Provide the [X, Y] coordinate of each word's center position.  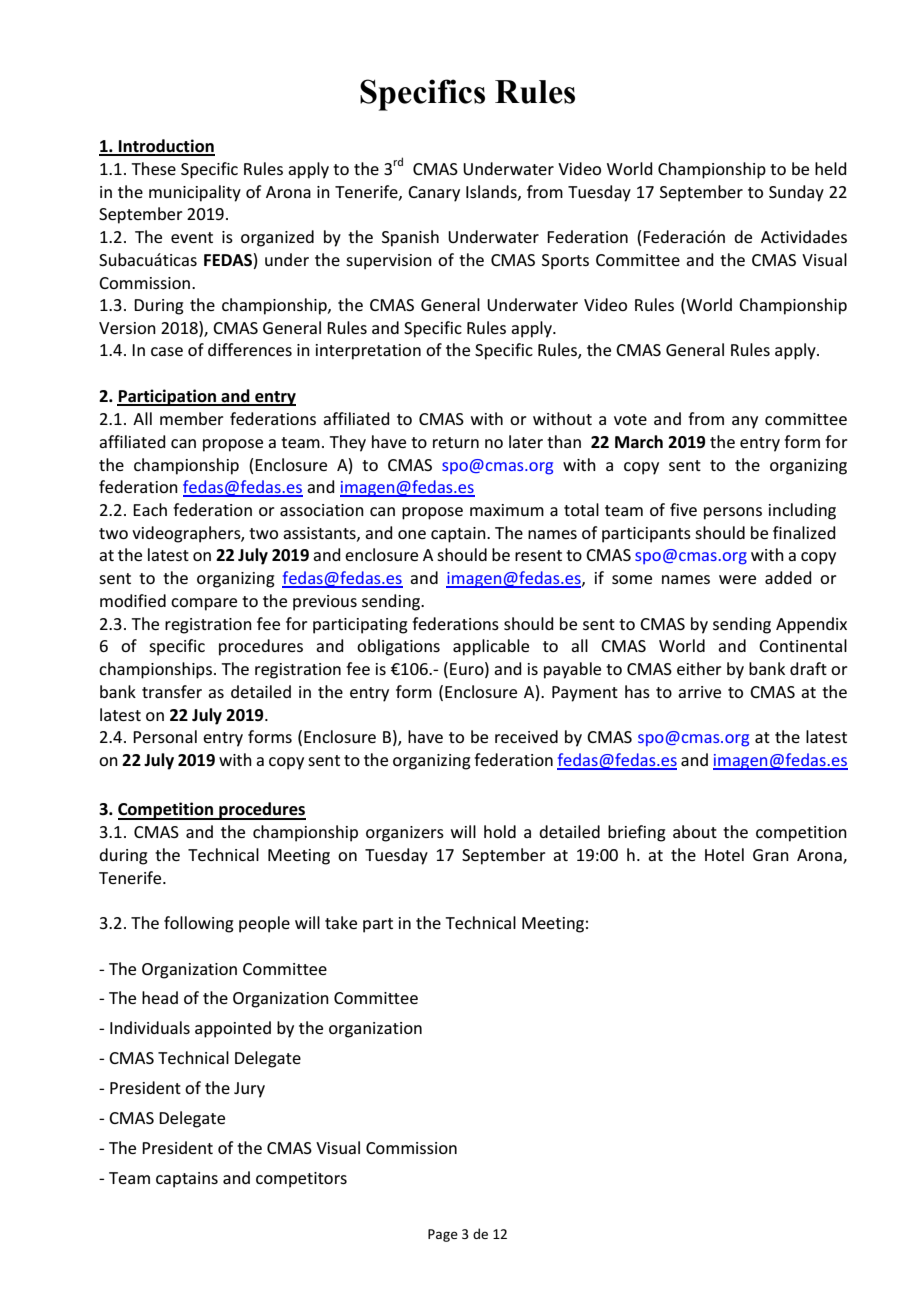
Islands [492, 192]
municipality [195, 193]
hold [500, 831]
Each [150, 509]
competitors [301, 1180]
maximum [507, 510]
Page [443, 1235]
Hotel [724, 854]
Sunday [796, 193]
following [199, 924]
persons [733, 513]
